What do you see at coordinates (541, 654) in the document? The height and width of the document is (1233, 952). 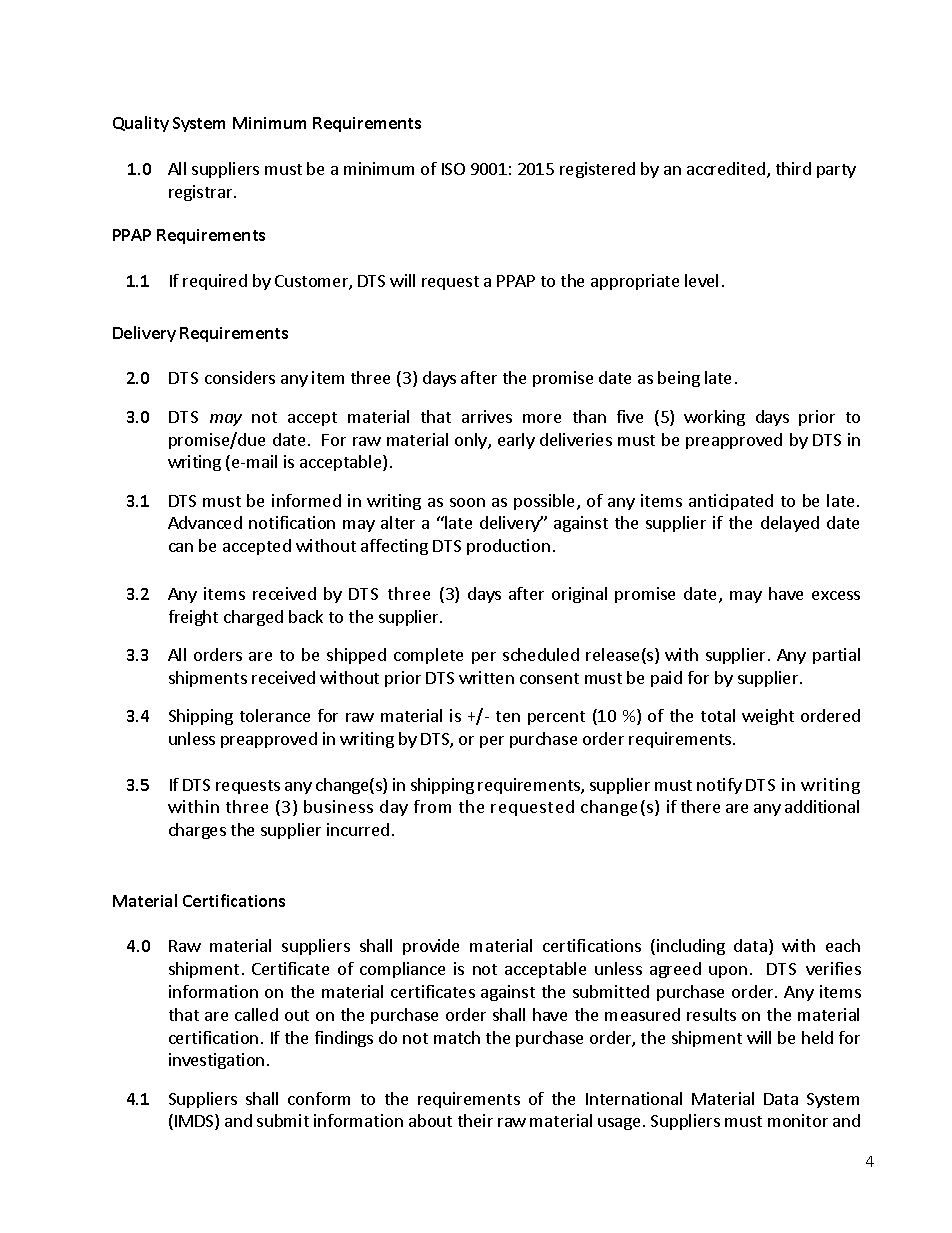 I see `scheduled` at bounding box center [541, 654].
